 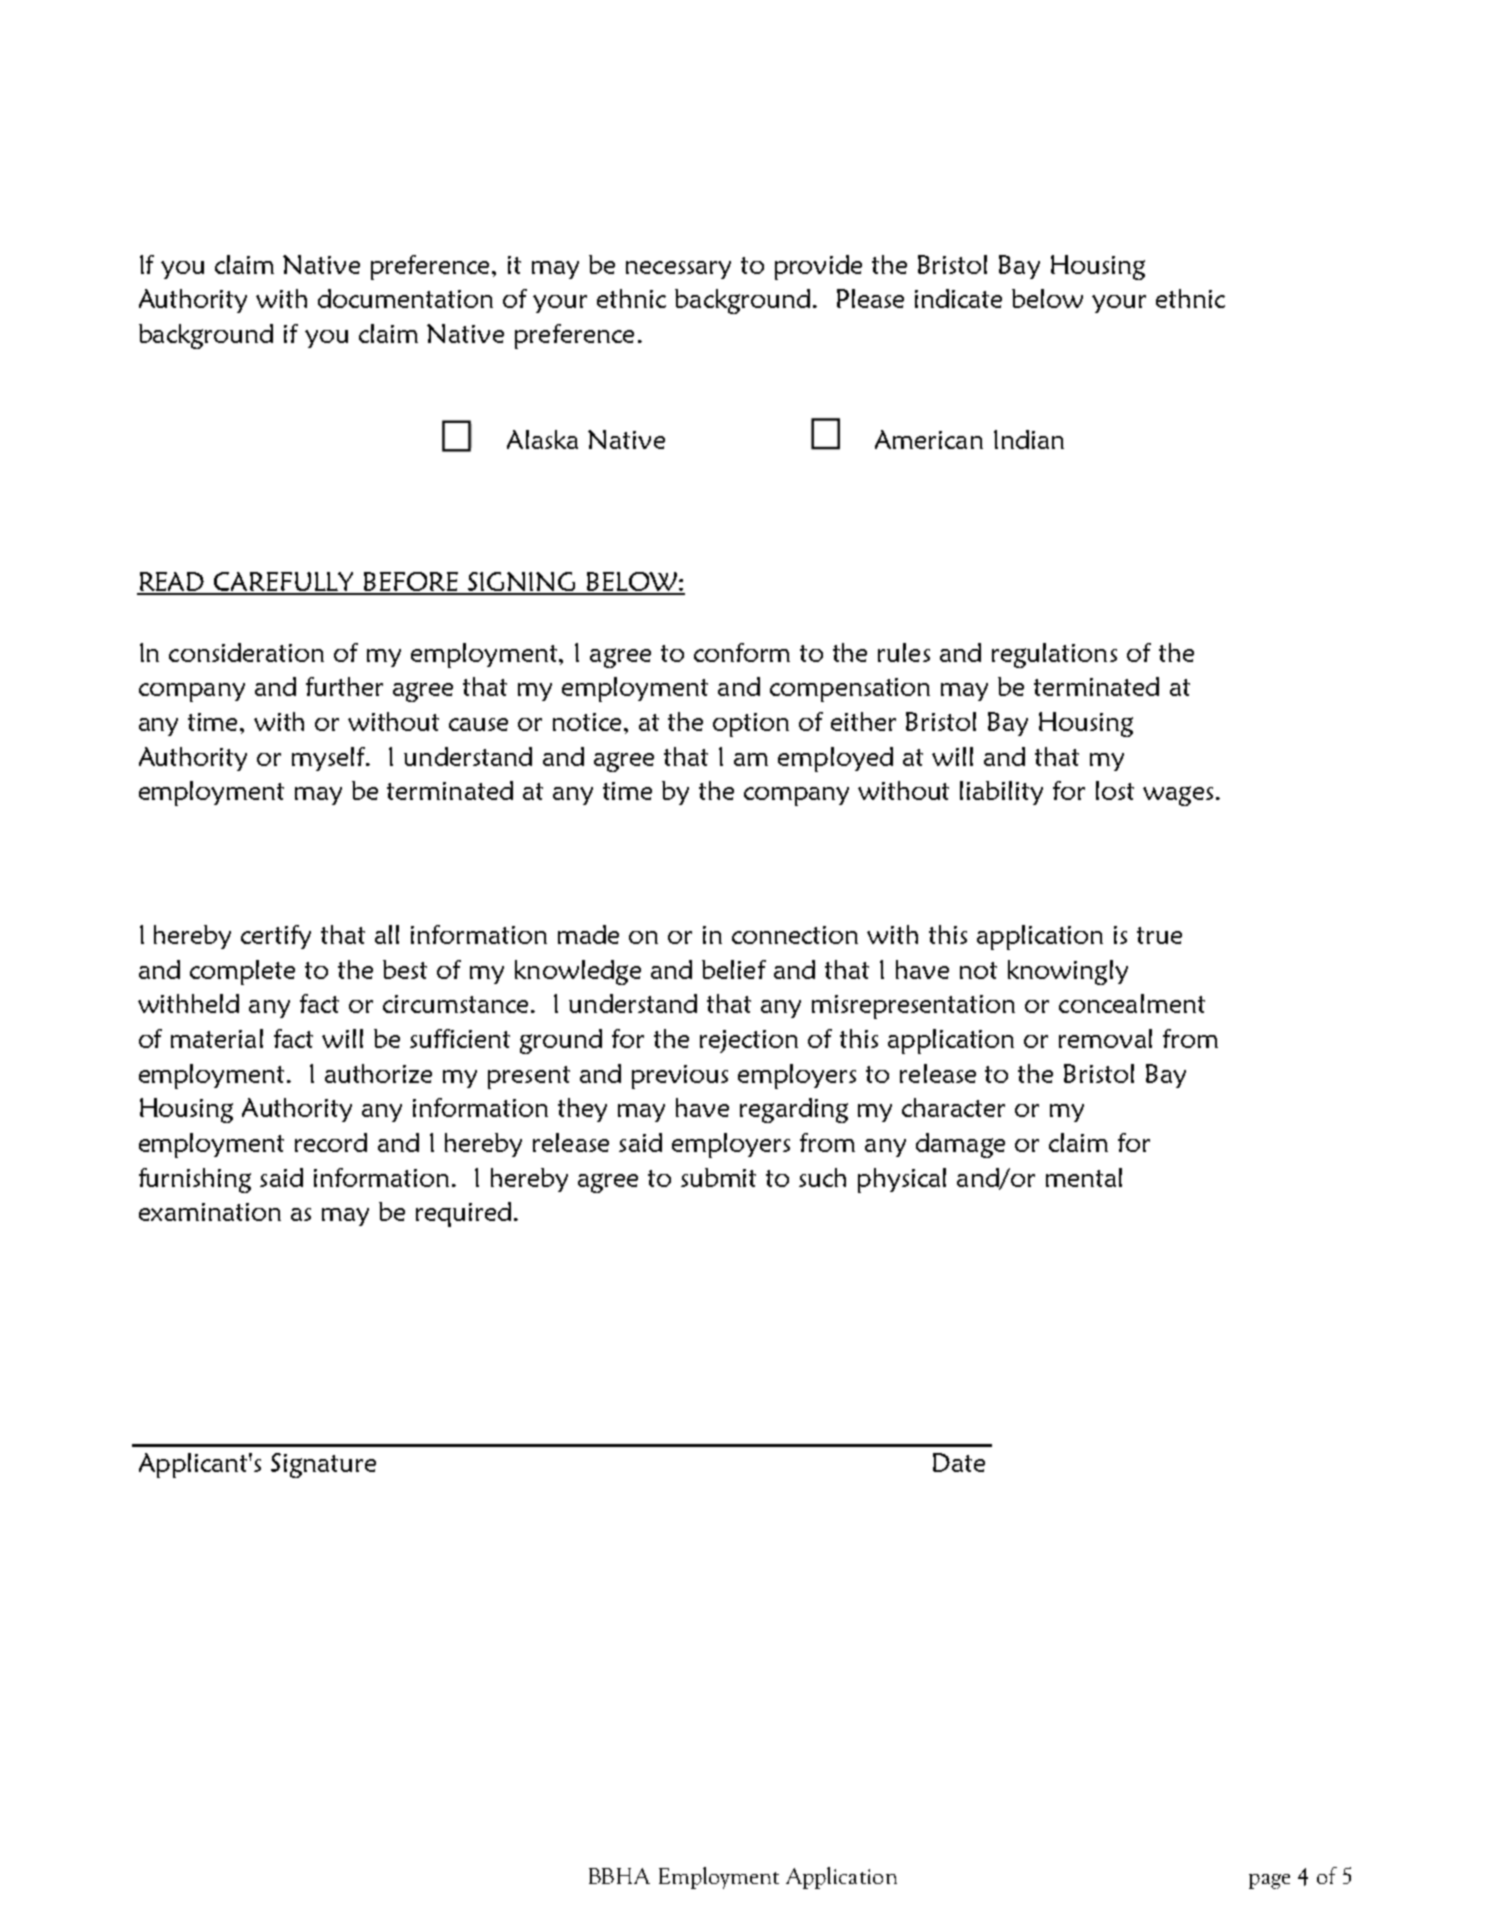 I want to click on authorize, so click(x=378, y=1073).
